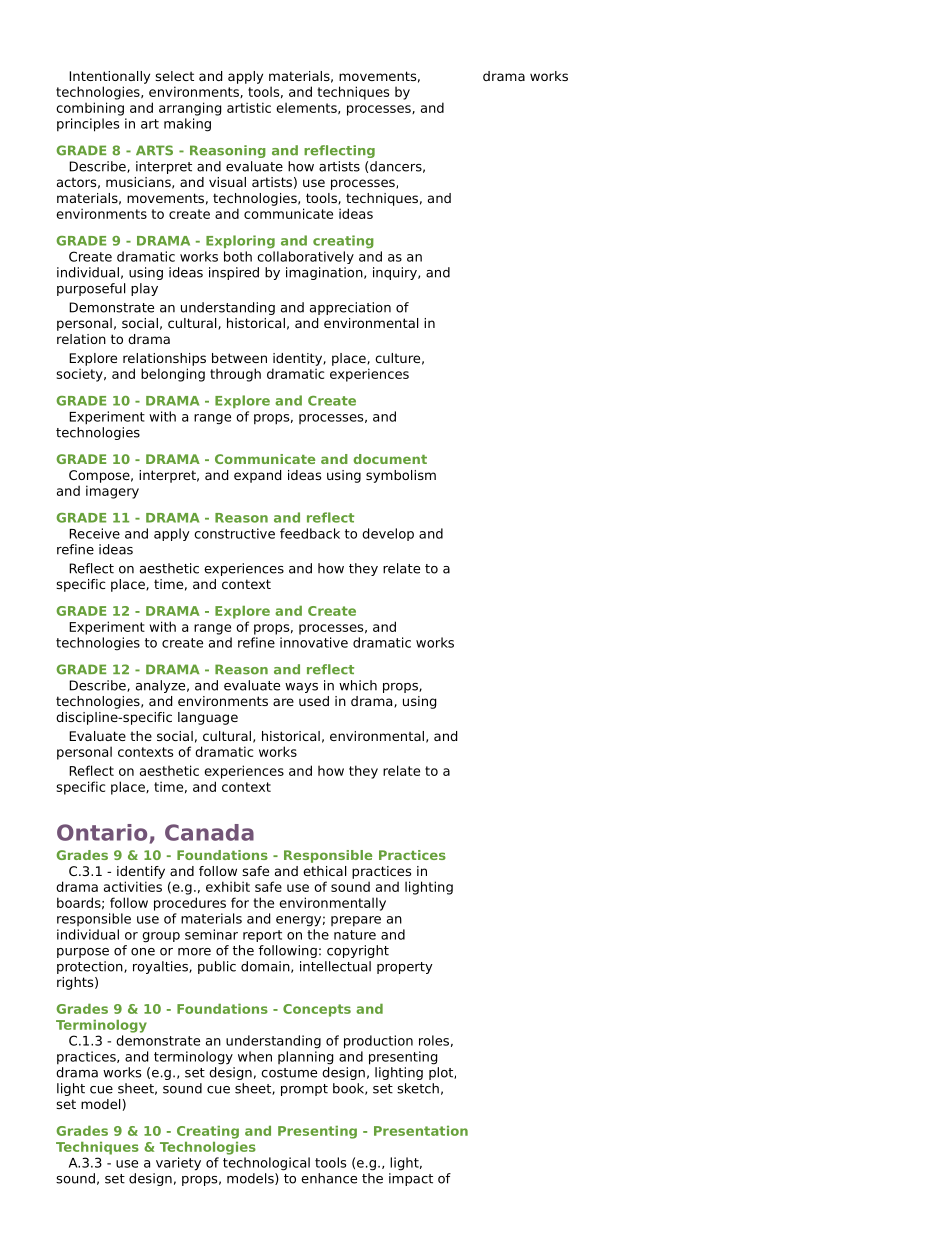  What do you see at coordinates (178, 1164) in the document?
I see `variety` at bounding box center [178, 1164].
